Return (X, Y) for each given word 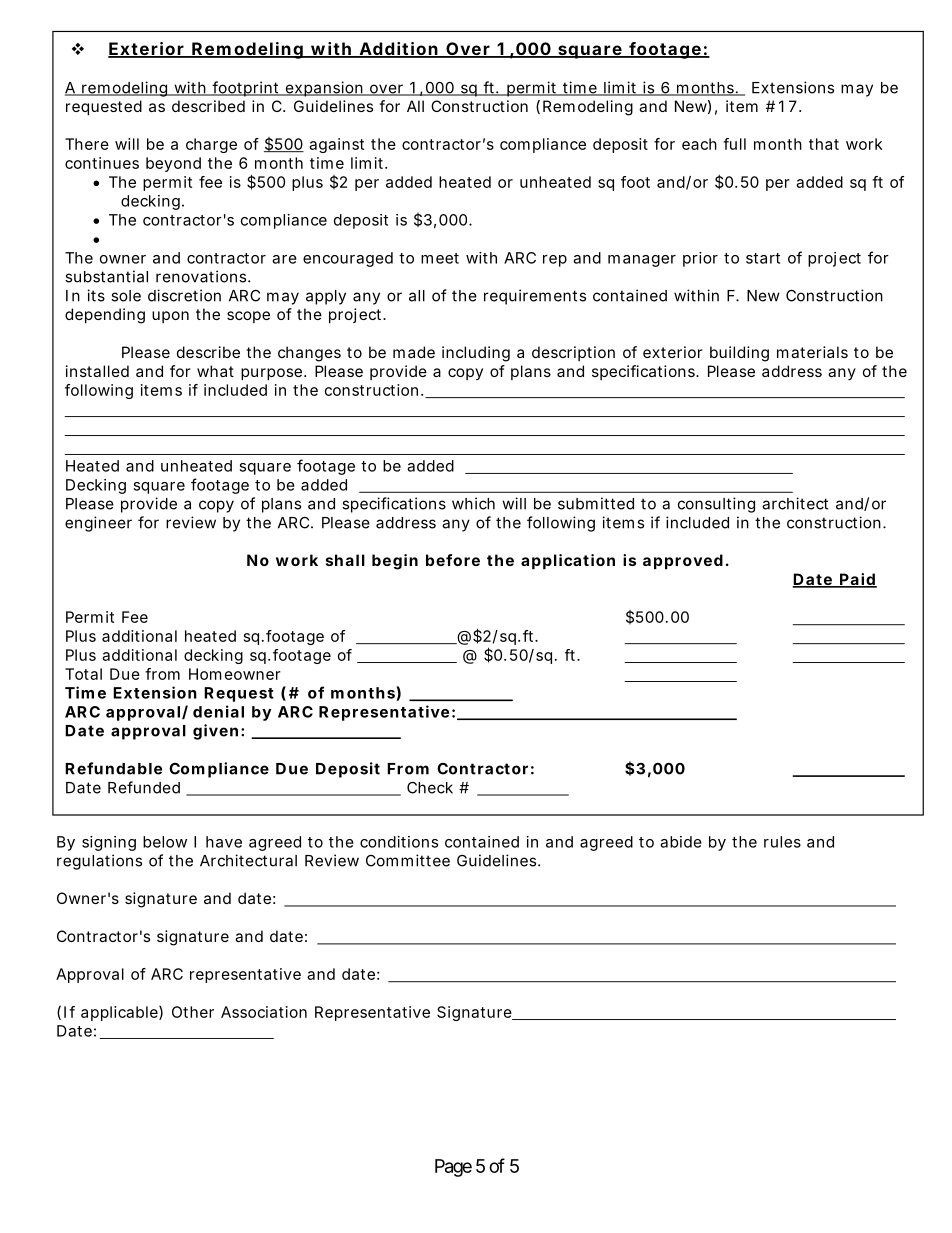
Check (430, 787)
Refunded (144, 787)
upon (170, 317)
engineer (98, 524)
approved (683, 561)
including (476, 354)
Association (264, 1012)
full (734, 144)
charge (211, 145)
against (336, 145)
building (739, 354)
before (453, 560)
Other (193, 1012)
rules (782, 842)
